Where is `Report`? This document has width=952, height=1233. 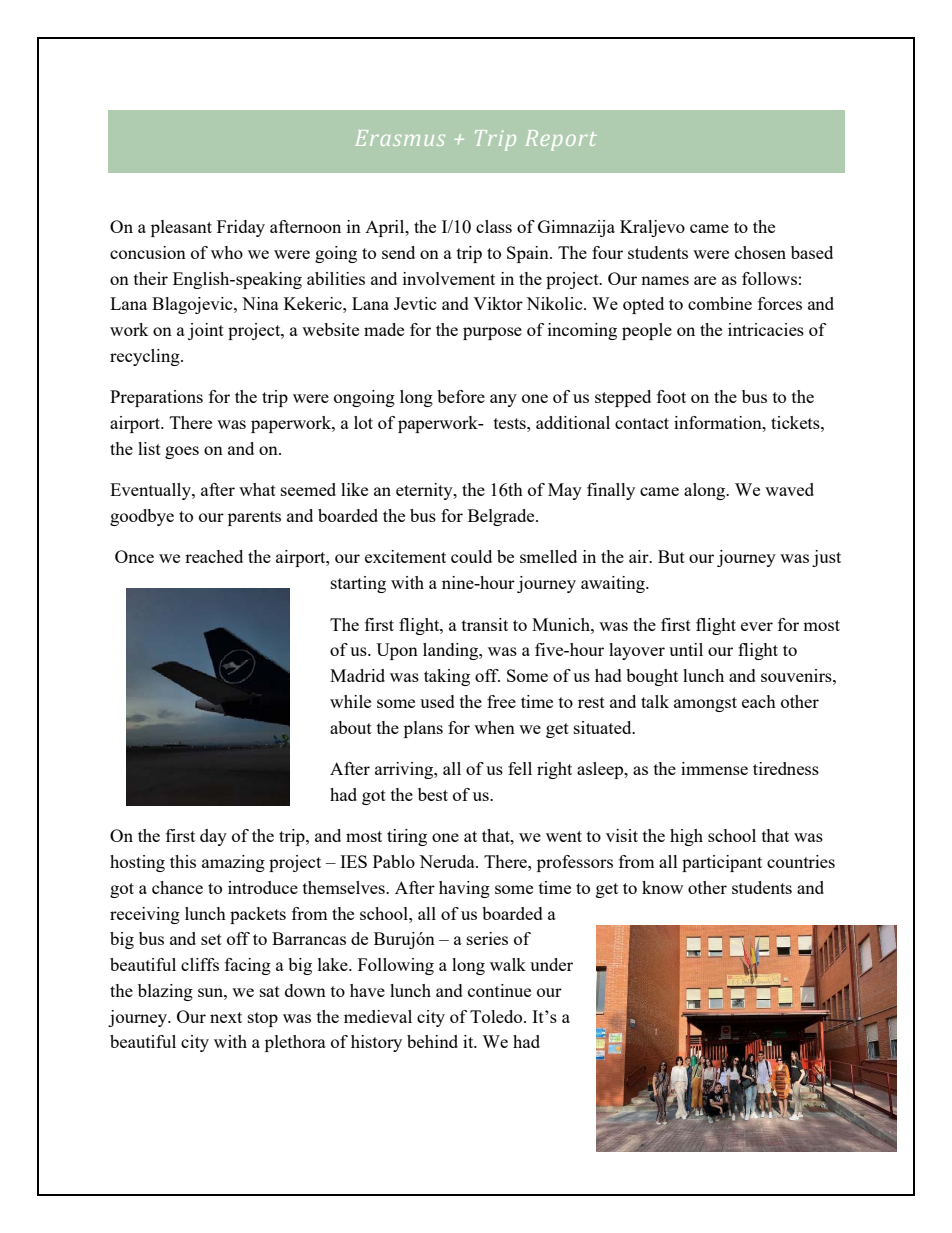
Report is located at coordinates (561, 140).
